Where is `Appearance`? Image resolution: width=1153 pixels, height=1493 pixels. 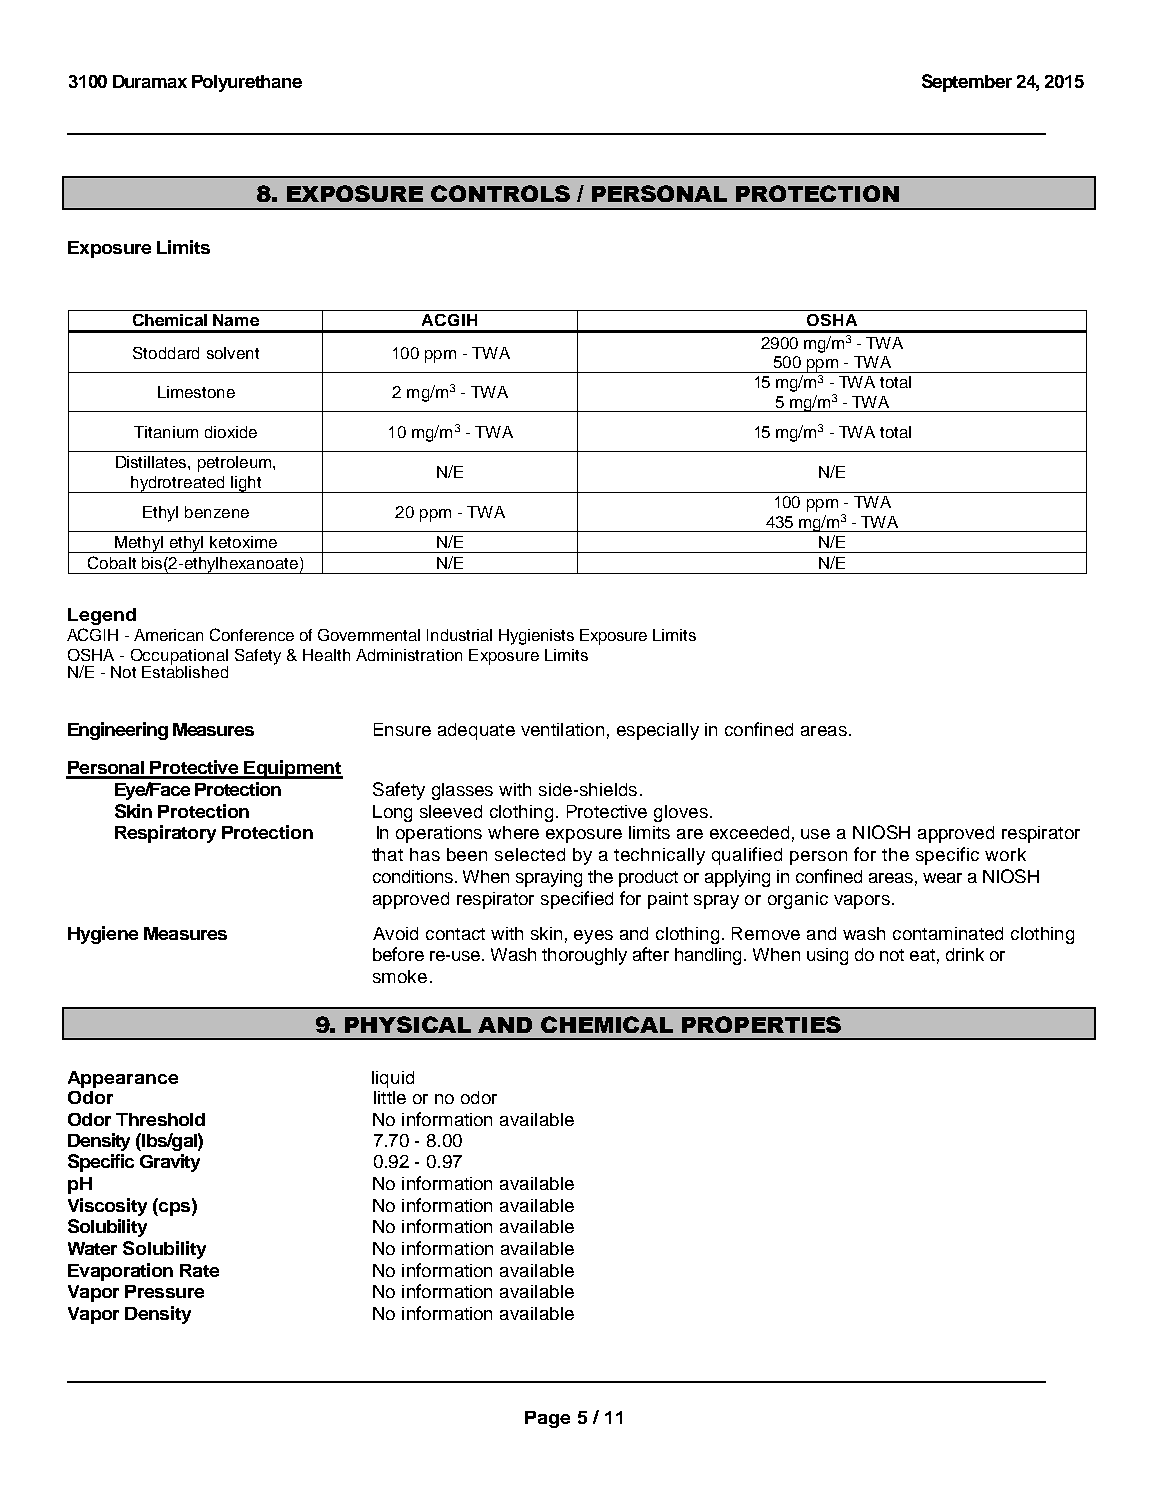 Appearance is located at coordinates (123, 1079).
